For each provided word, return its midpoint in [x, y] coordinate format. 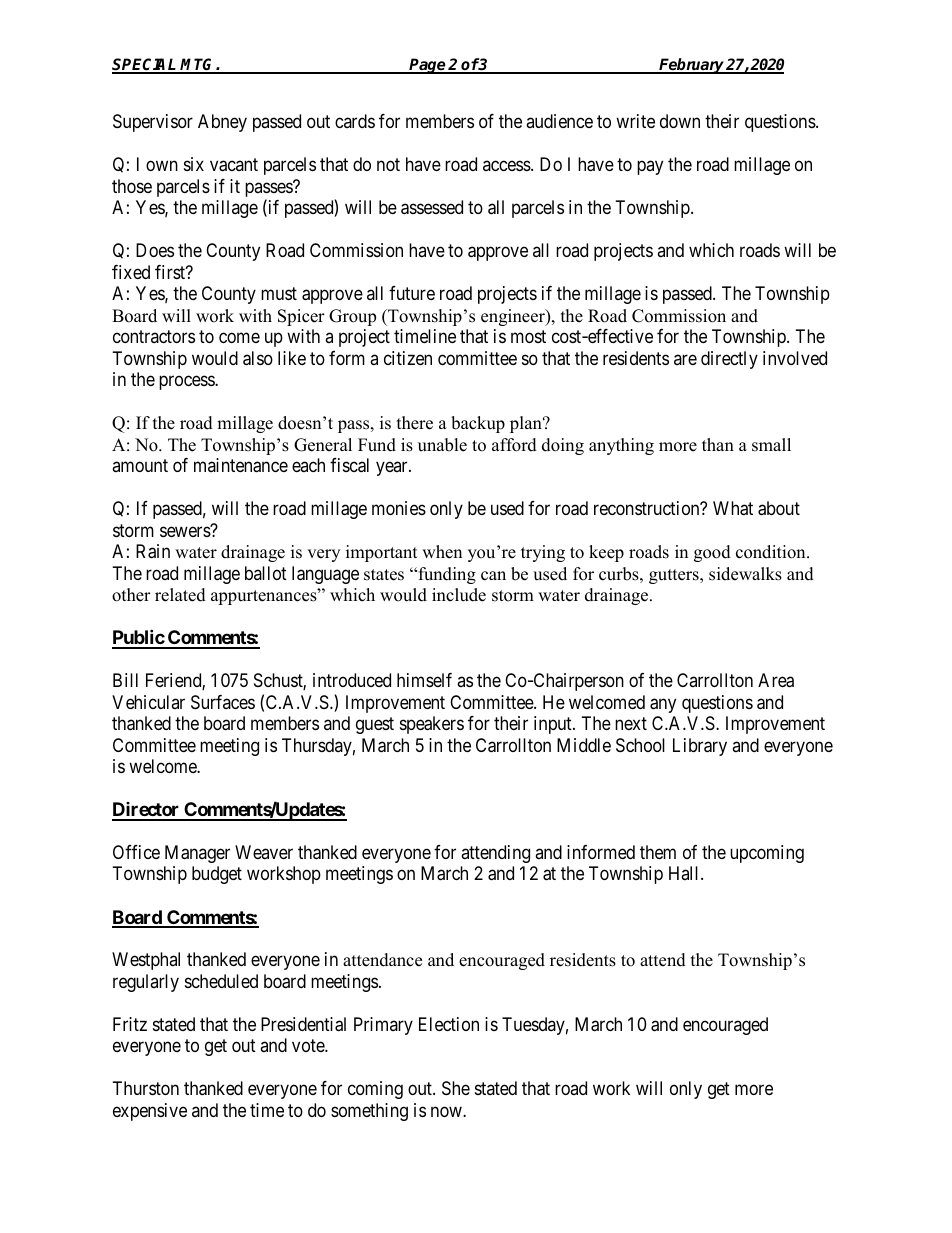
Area [776, 680]
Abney [222, 123]
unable [442, 445]
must [279, 294]
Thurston [146, 1088]
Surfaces [223, 702]
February [692, 66]
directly [729, 360]
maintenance [241, 465]
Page [428, 66]
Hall [685, 873]
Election [449, 1024]
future [412, 293]
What [733, 508]
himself [424, 680]
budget [217, 875]
